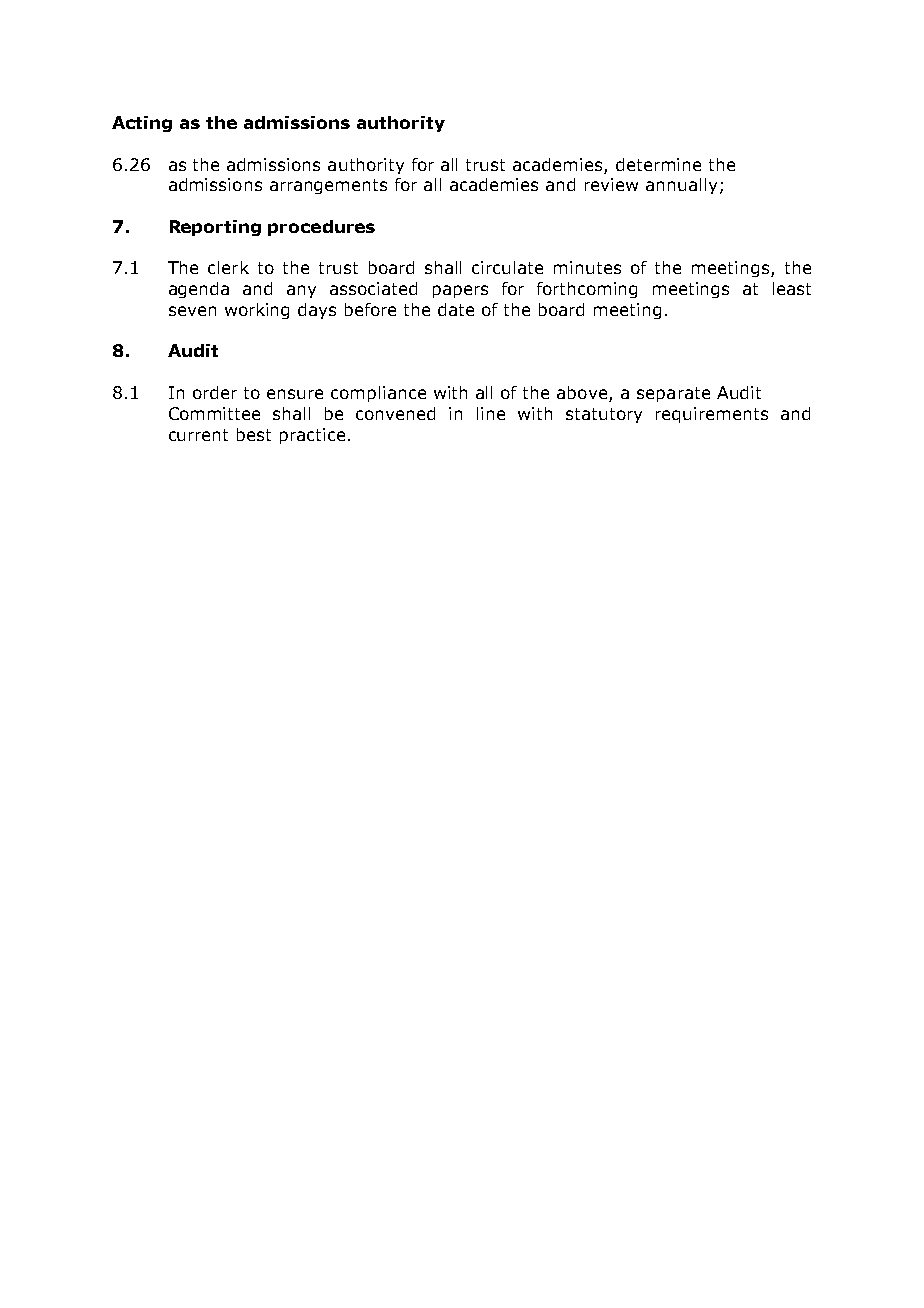 The height and width of the screenshot is (1308, 924). What do you see at coordinates (658, 164) in the screenshot?
I see `determine` at bounding box center [658, 164].
